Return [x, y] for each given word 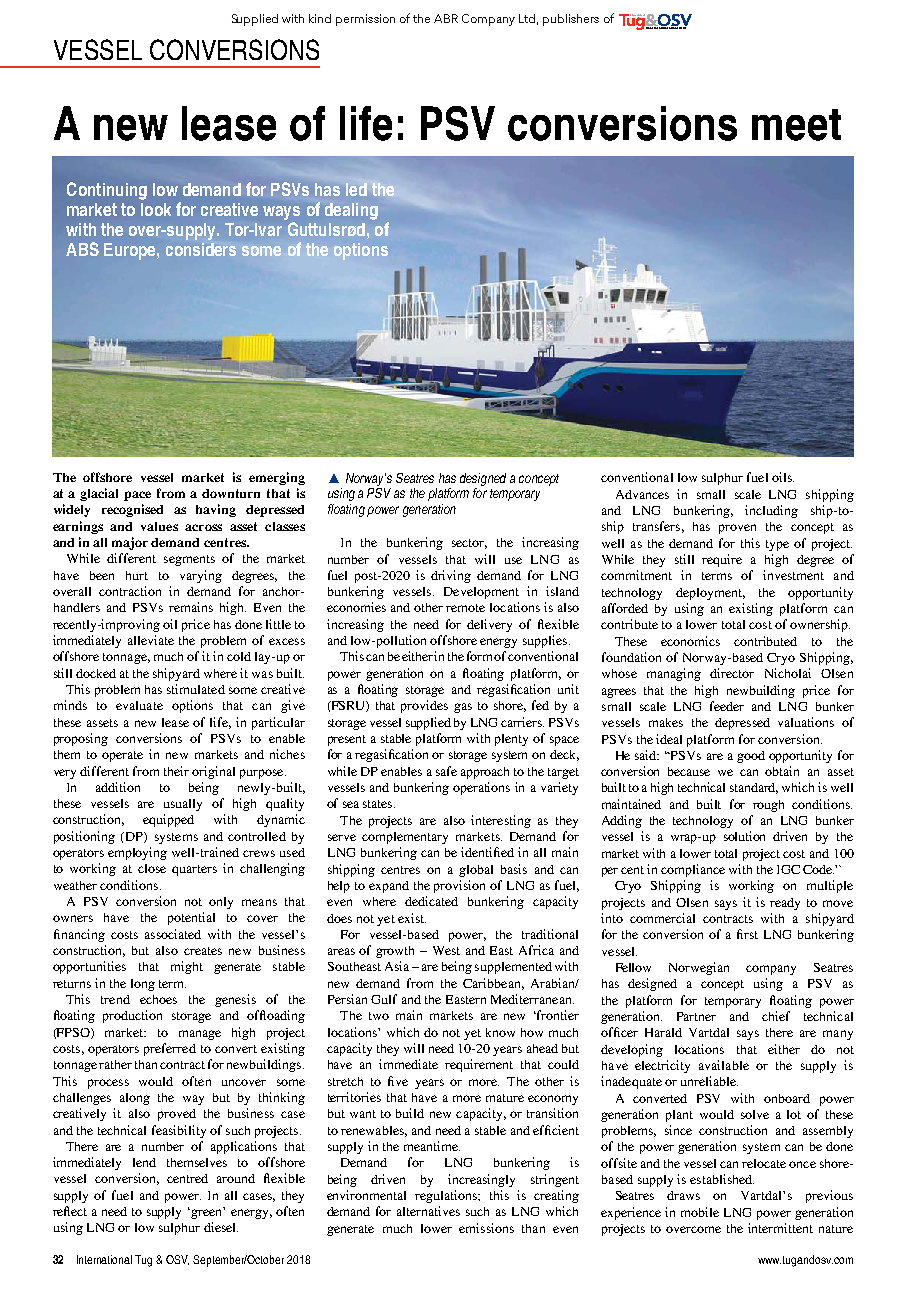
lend [144, 1162]
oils [783, 477]
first [747, 934]
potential [191, 918]
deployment [710, 594]
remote [465, 608]
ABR [446, 18]
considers [201, 249]
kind [320, 18]
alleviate [151, 640]
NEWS [683, 27]
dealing [351, 211]
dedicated [431, 901]
